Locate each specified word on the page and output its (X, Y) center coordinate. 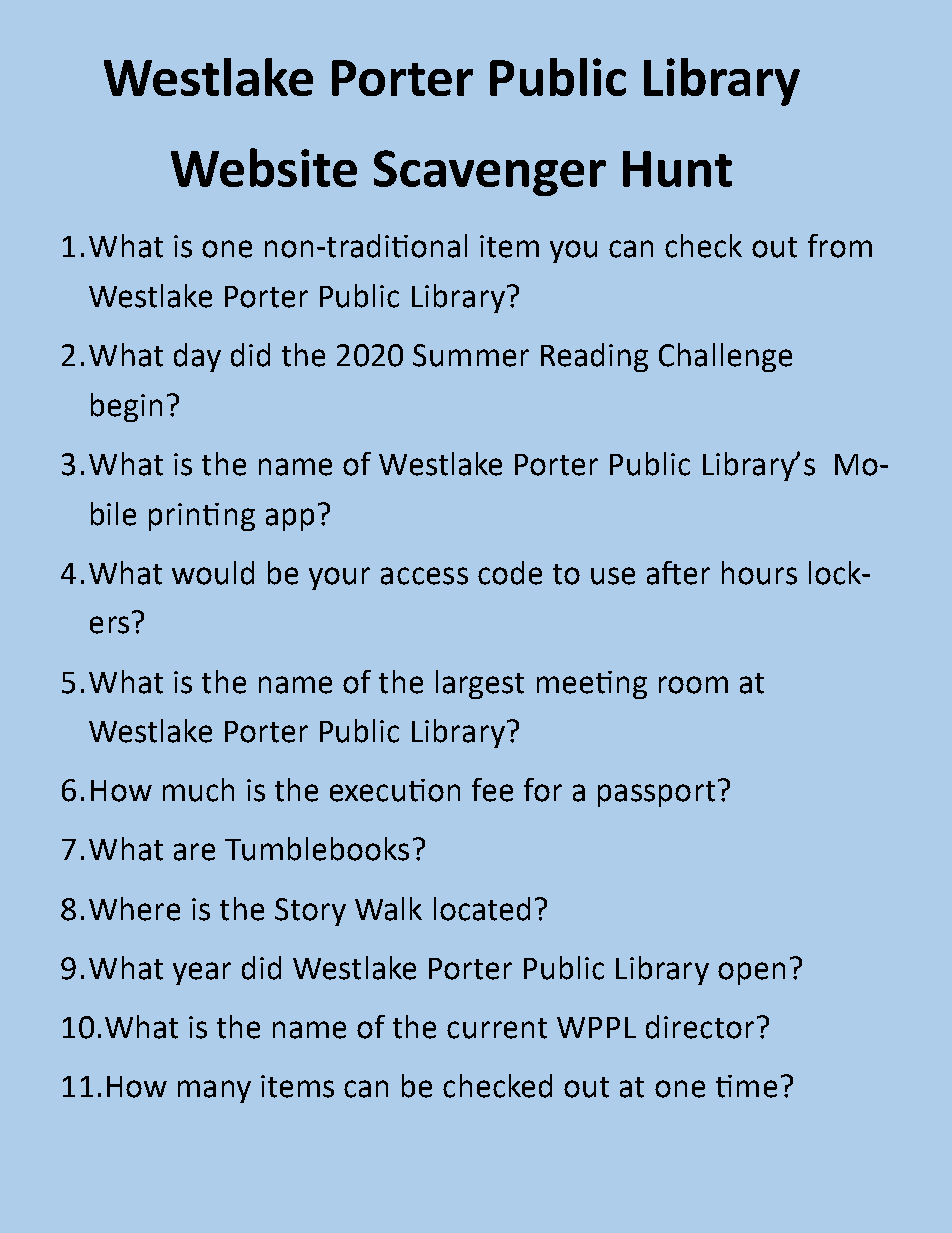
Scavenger (490, 173)
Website (264, 167)
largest (480, 684)
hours (759, 573)
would (213, 573)
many (214, 1091)
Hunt (677, 169)
